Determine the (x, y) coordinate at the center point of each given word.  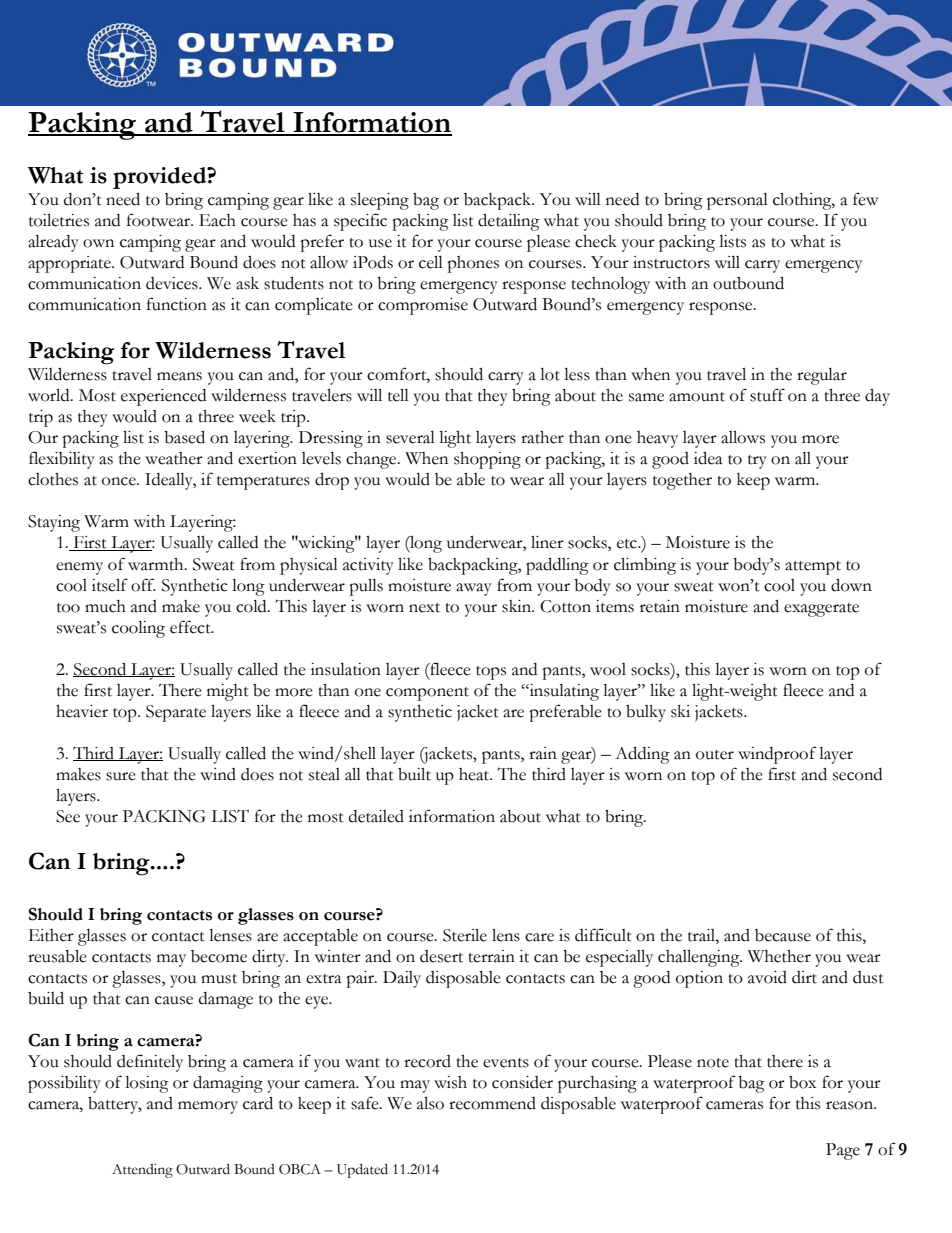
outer (715, 755)
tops (491, 673)
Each (217, 220)
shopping (487, 460)
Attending (142, 1171)
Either (51, 935)
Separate (176, 713)
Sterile (465, 935)
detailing (509, 222)
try (757, 462)
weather (174, 458)
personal (737, 201)
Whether (779, 956)
